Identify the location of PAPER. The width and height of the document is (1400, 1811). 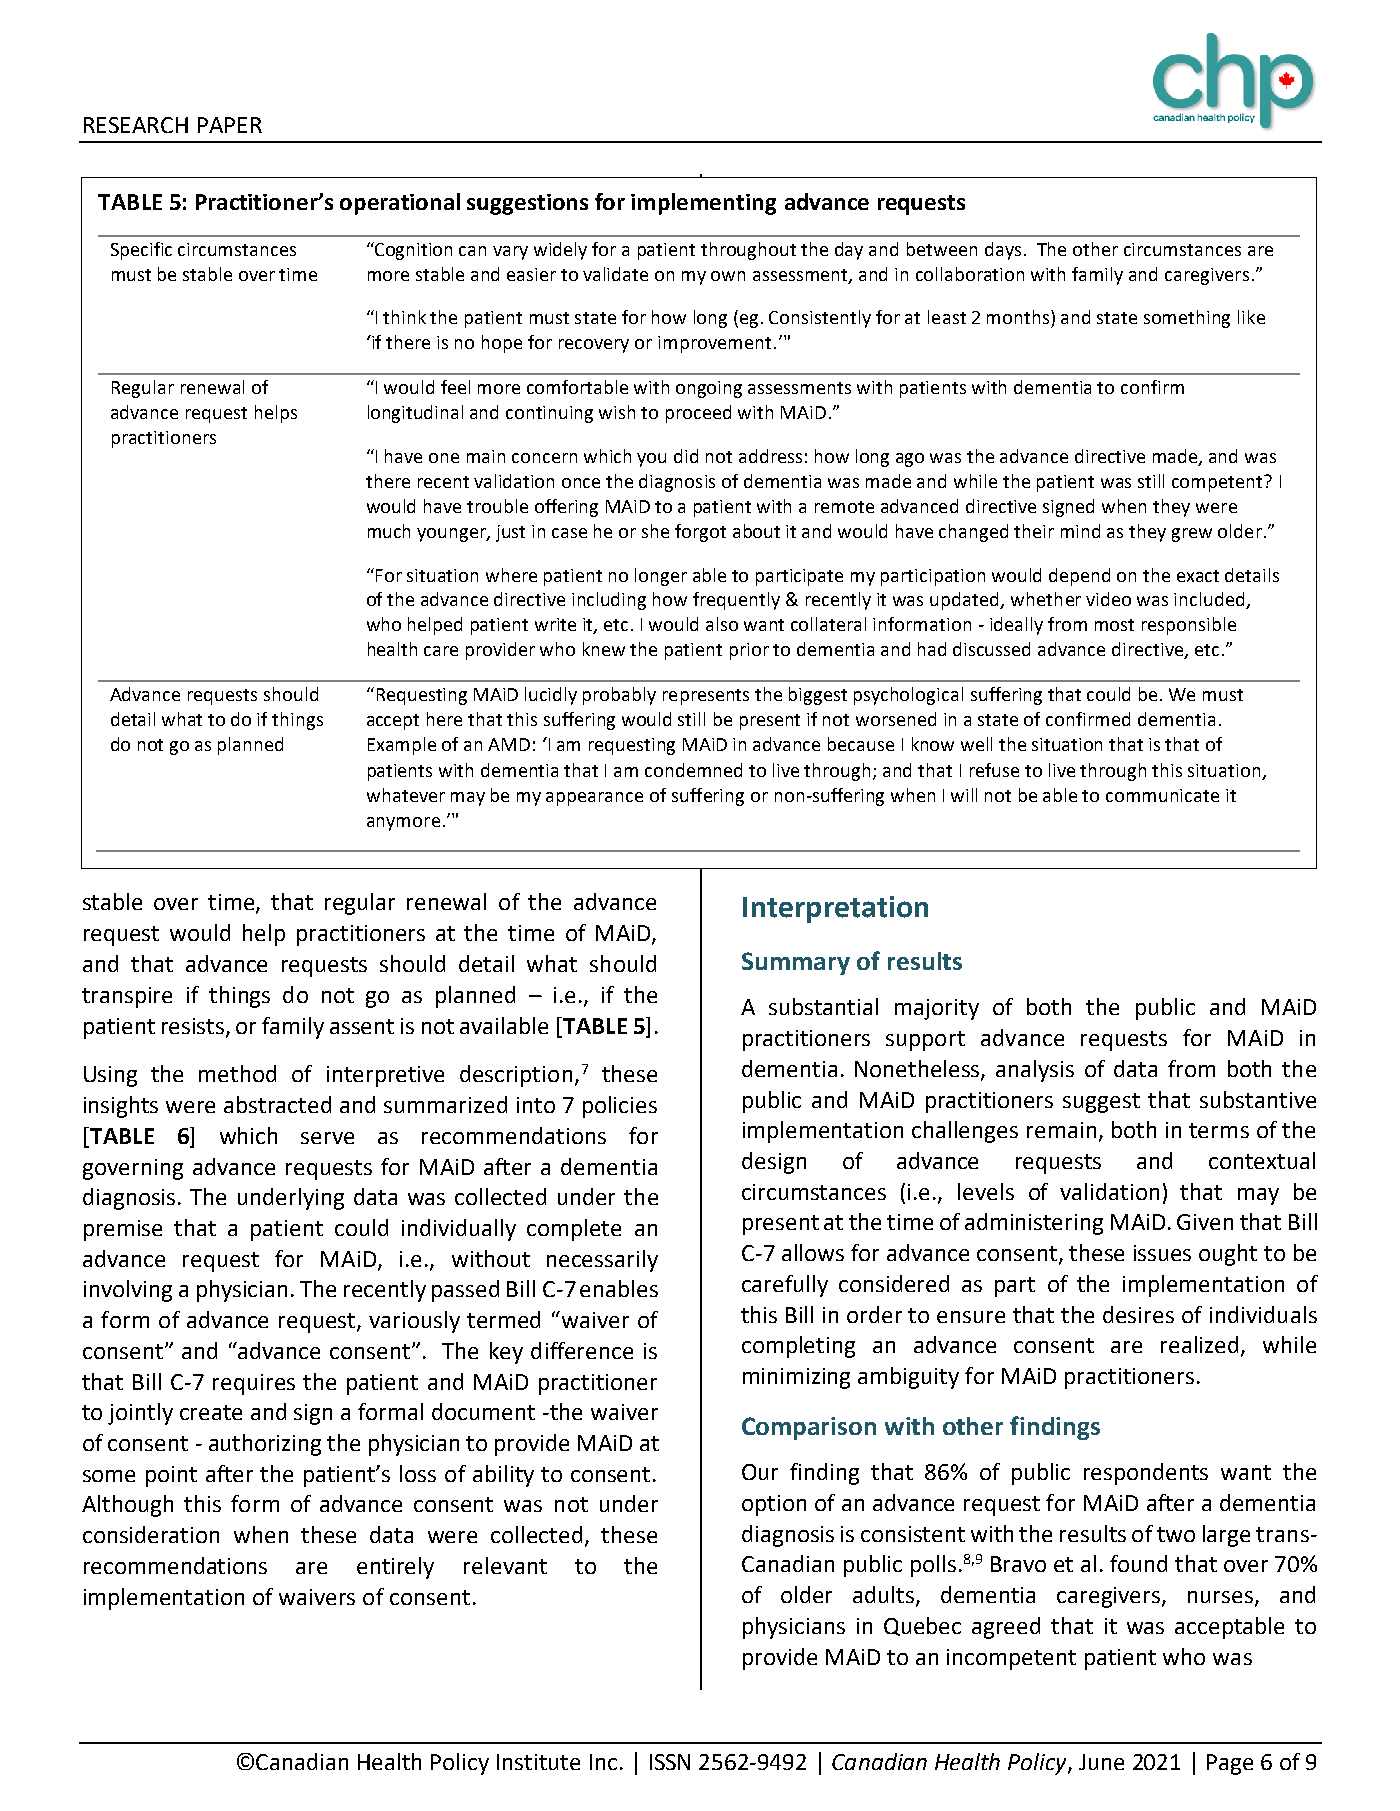
(230, 125).
